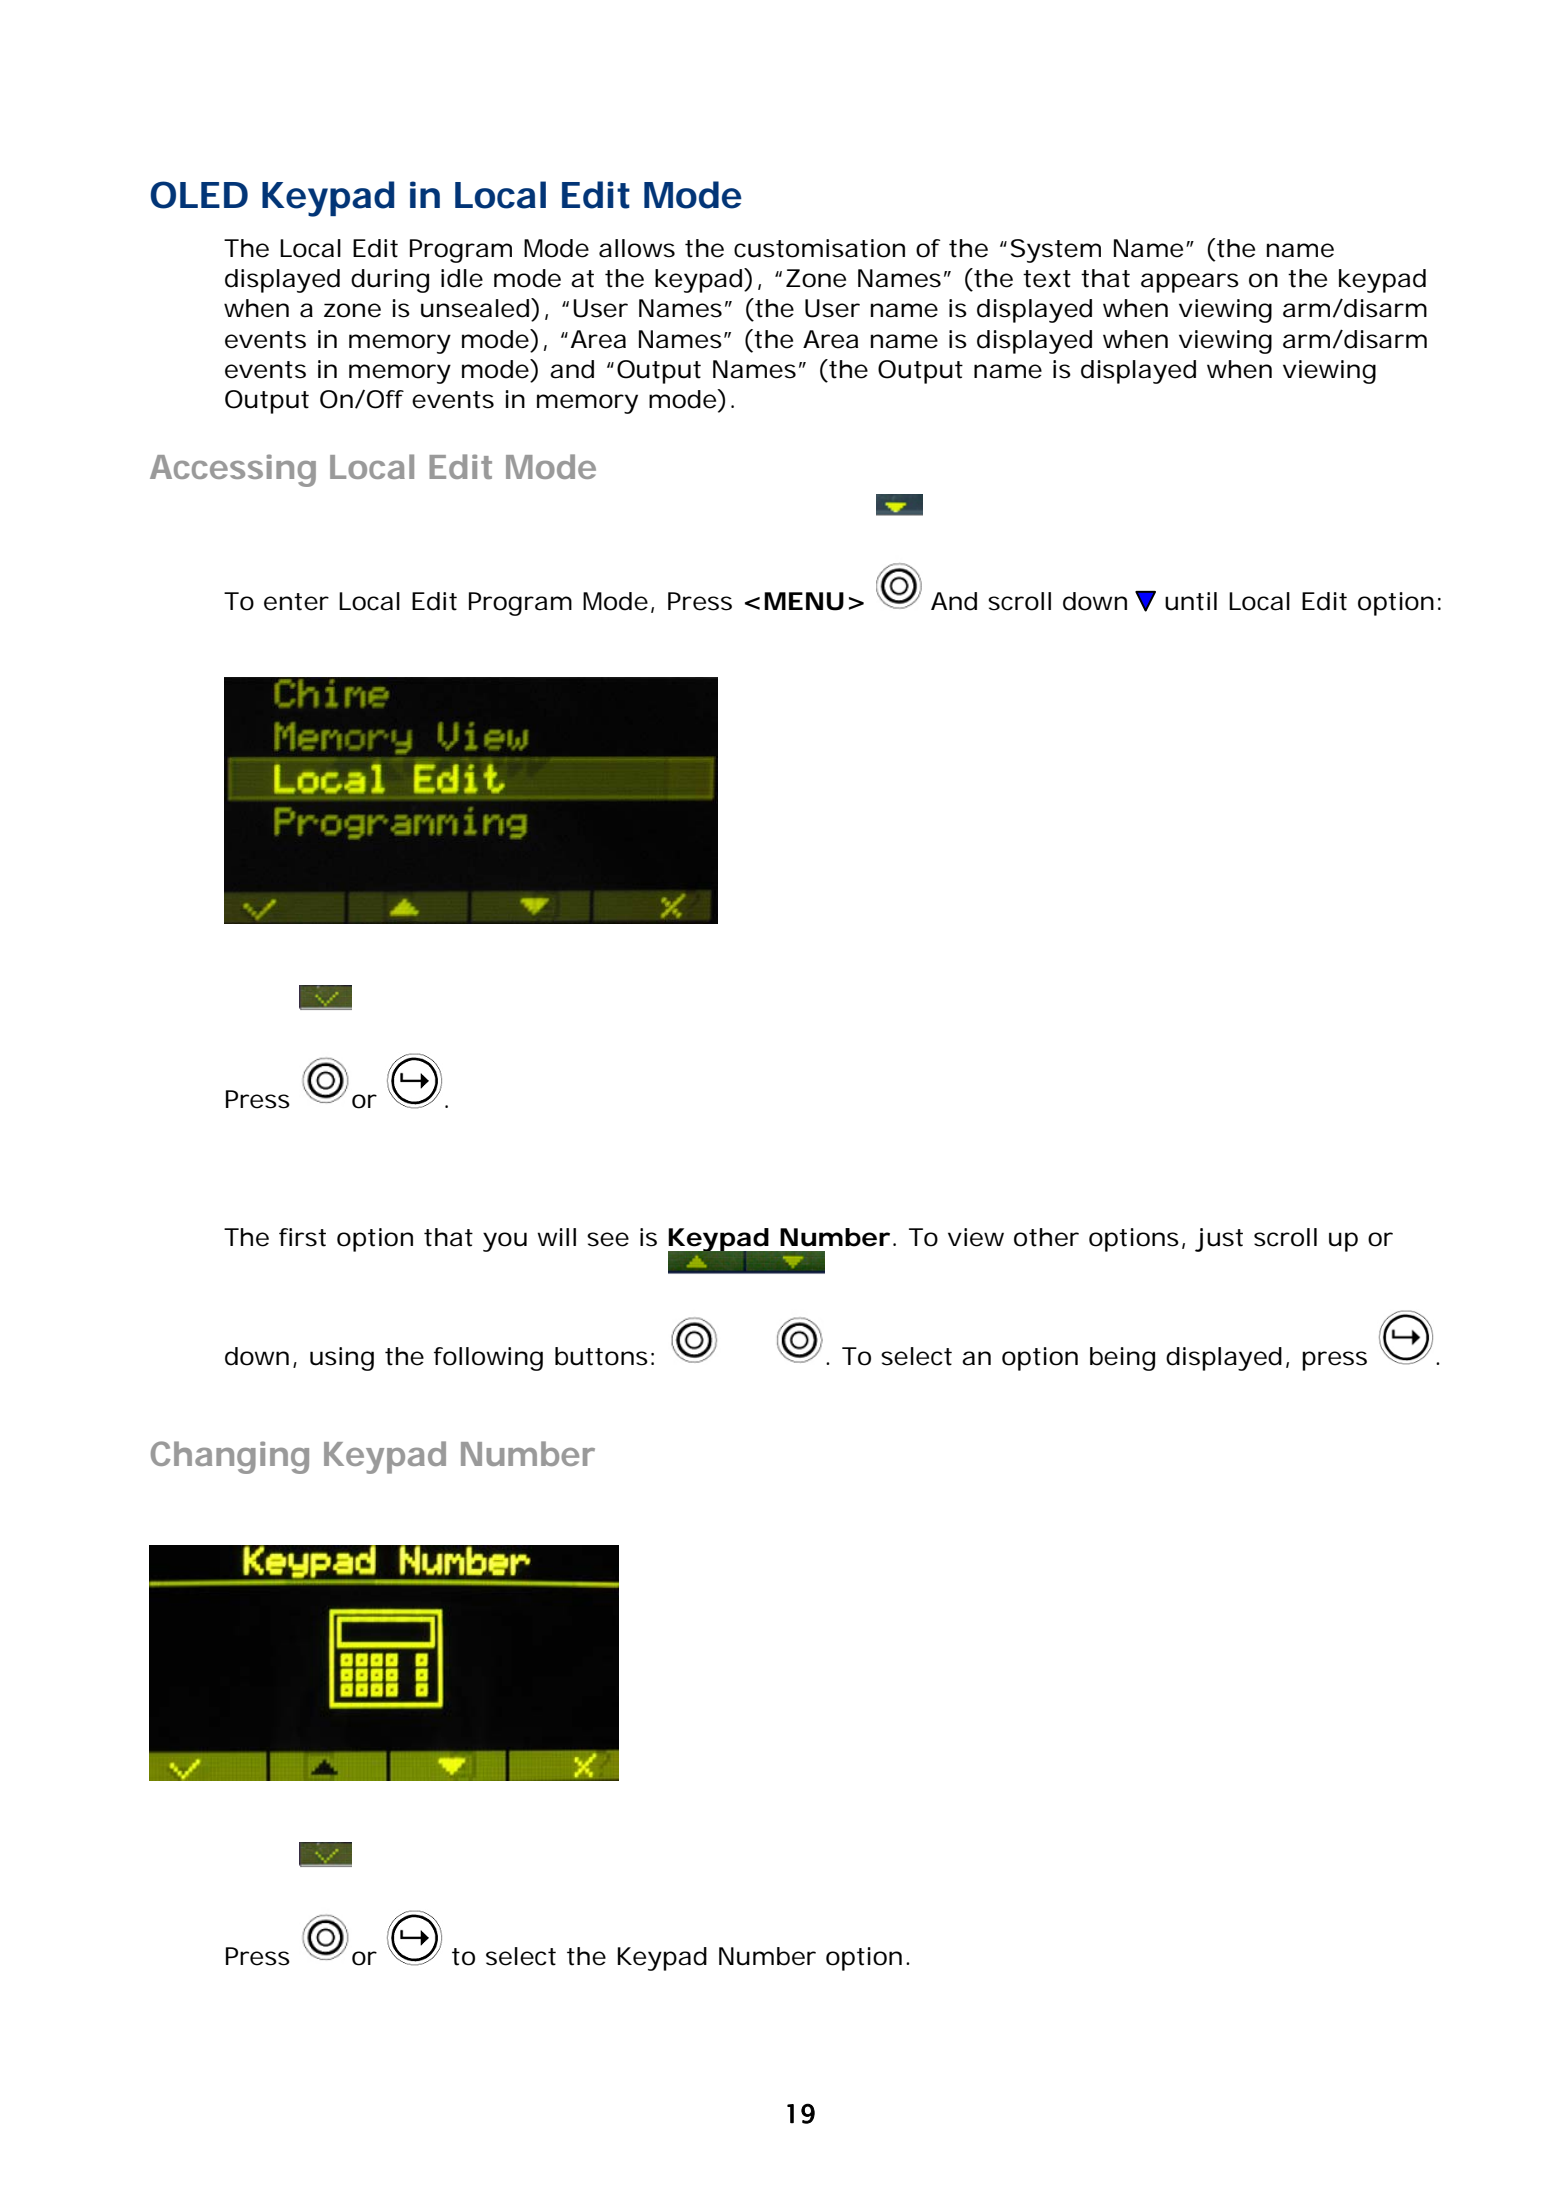 The height and width of the screenshot is (2210, 1562). Describe the element at coordinates (302, 1237) in the screenshot. I see `first` at that location.
